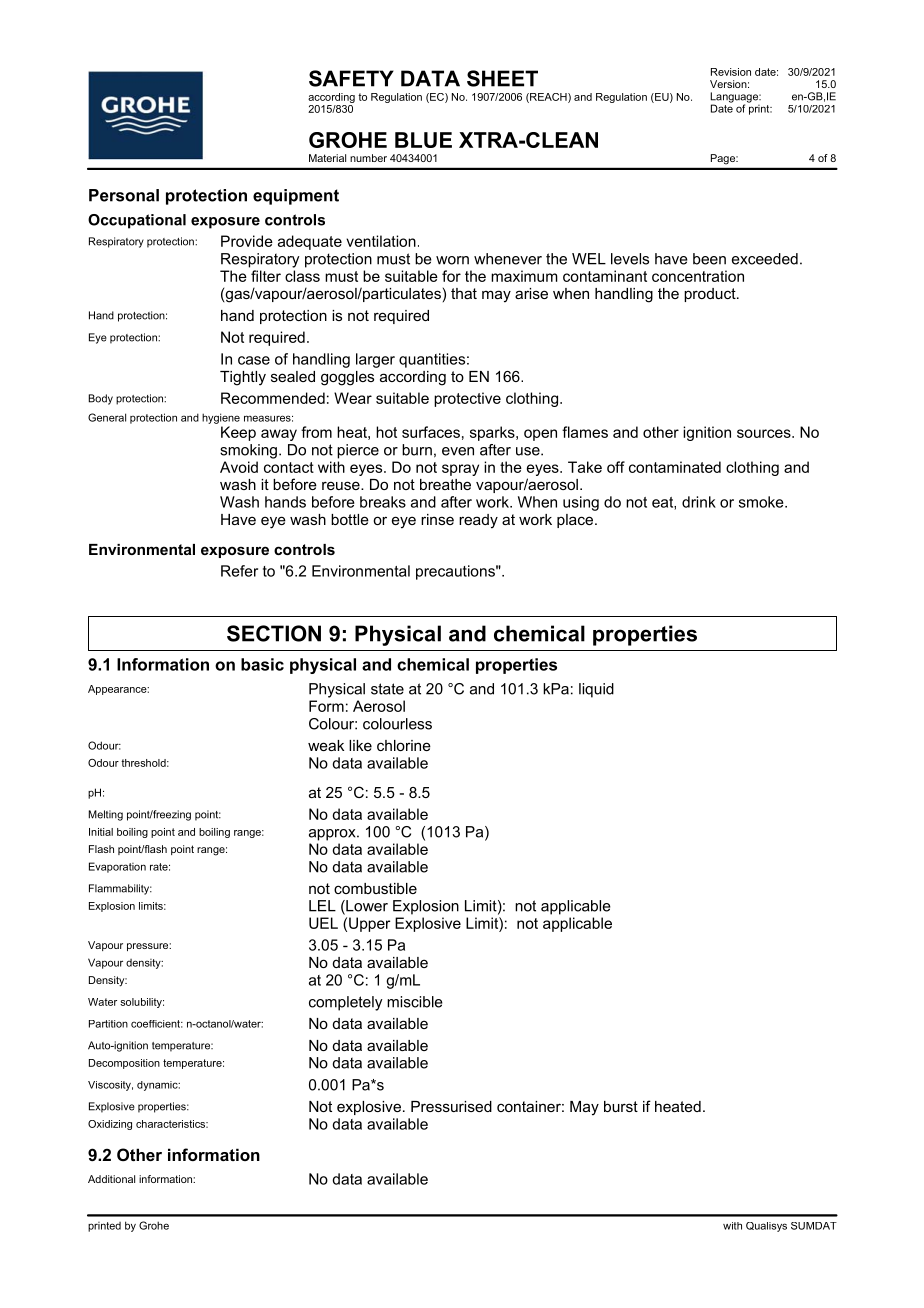 The height and width of the screenshot is (1308, 924). What do you see at coordinates (375, 888) in the screenshot?
I see `combustible` at bounding box center [375, 888].
